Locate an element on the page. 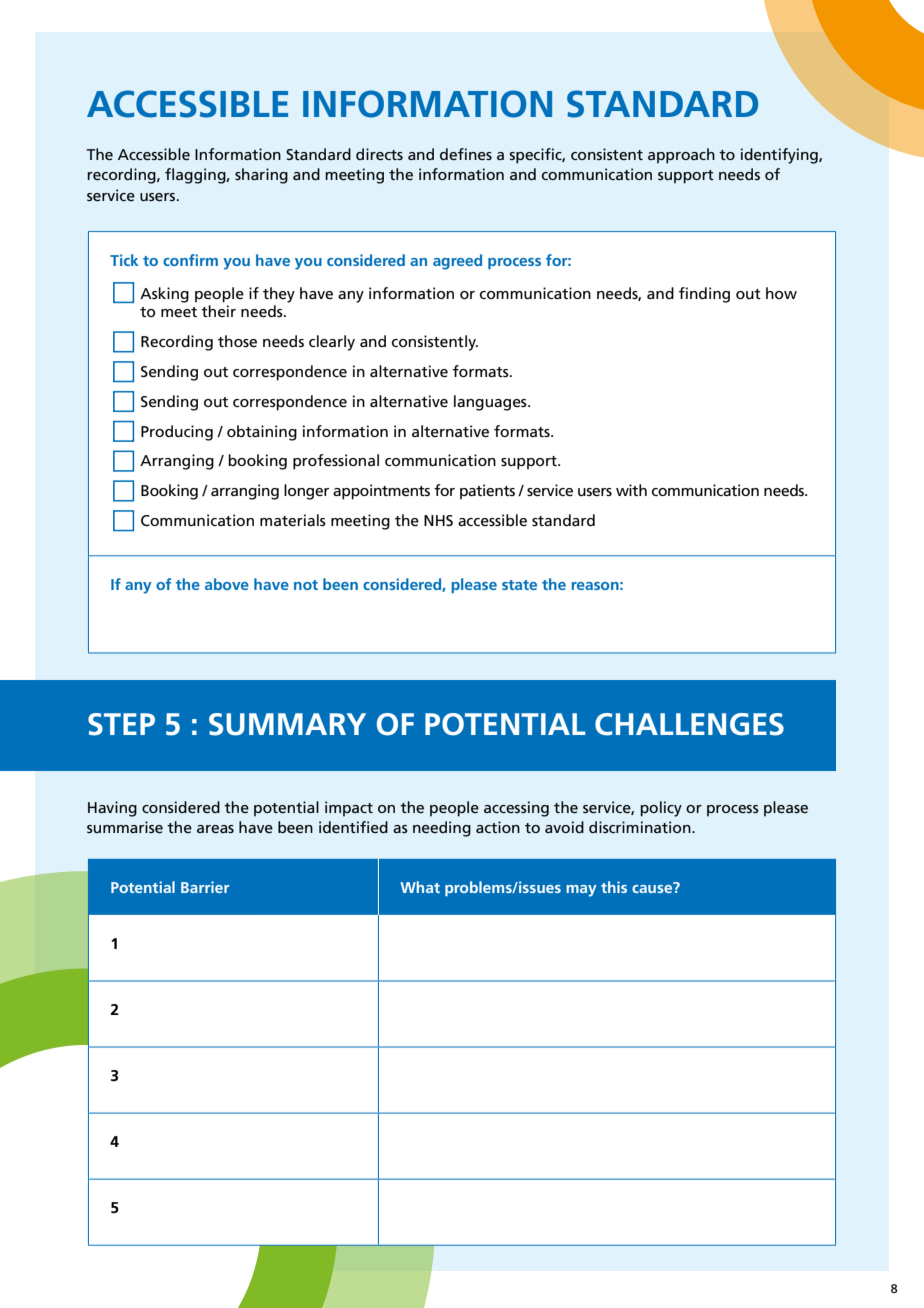 This document has height=1308, width=924. sharing is located at coordinates (261, 176).
